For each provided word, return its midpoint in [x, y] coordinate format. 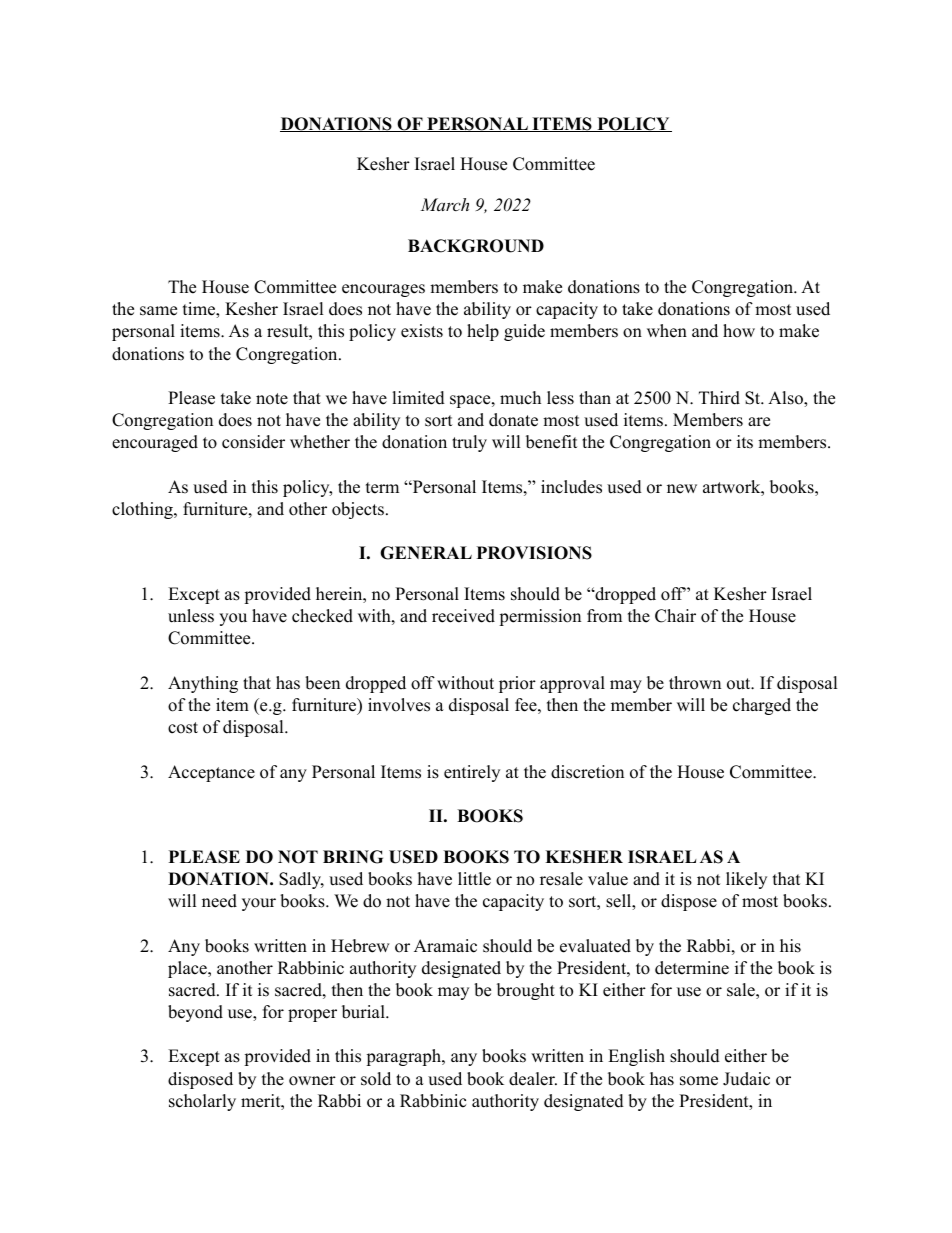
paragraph [404, 1057]
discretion [587, 772]
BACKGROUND [476, 246]
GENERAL [426, 553]
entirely [472, 773]
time [200, 310]
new [682, 489]
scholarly [202, 1102]
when [667, 331]
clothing [143, 510]
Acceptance [211, 773]
